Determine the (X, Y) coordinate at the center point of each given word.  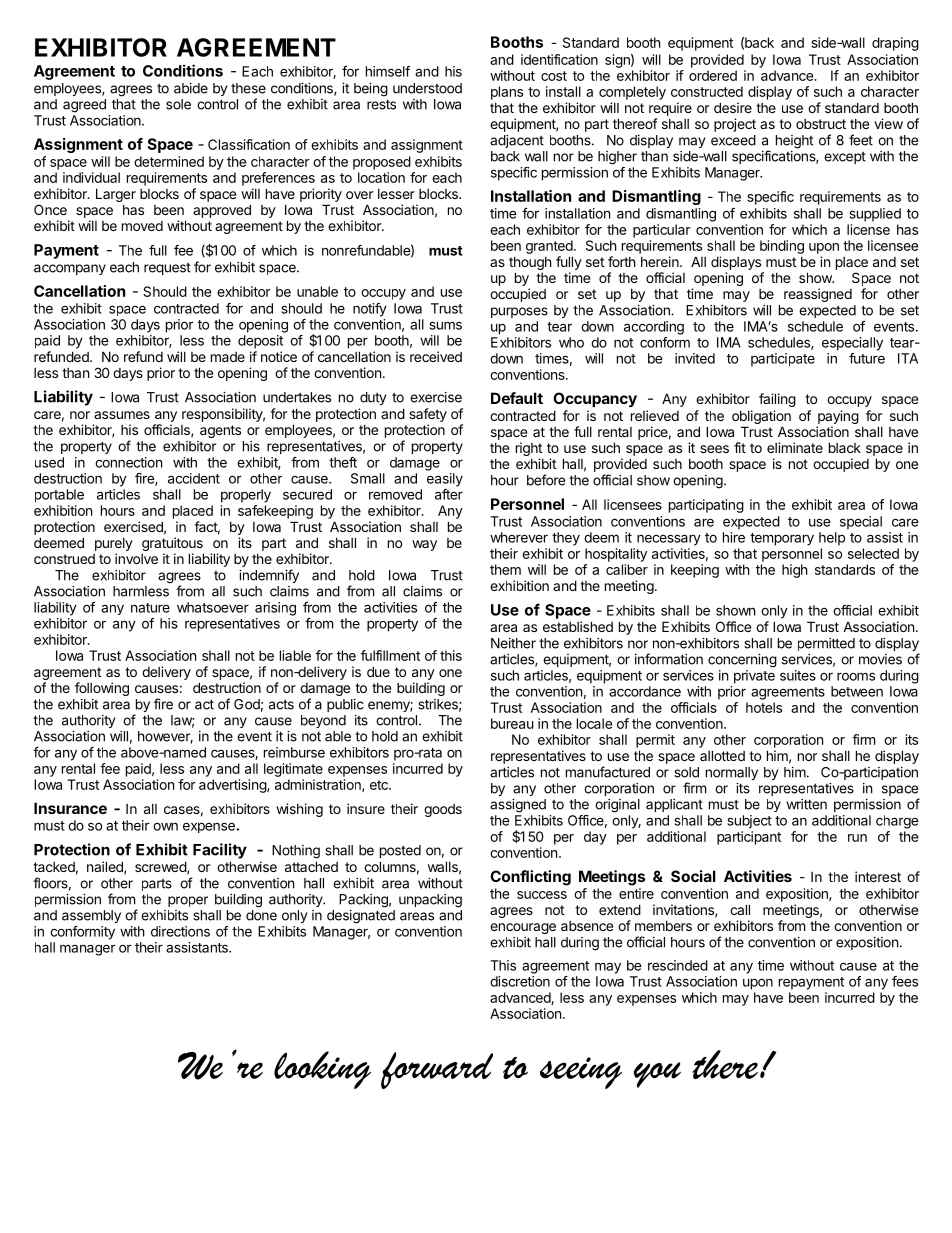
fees (905, 981)
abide (191, 88)
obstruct (821, 124)
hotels (764, 707)
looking (322, 1070)
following (102, 689)
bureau (512, 723)
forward (437, 1070)
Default (517, 398)
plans (507, 93)
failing (777, 400)
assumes (122, 415)
